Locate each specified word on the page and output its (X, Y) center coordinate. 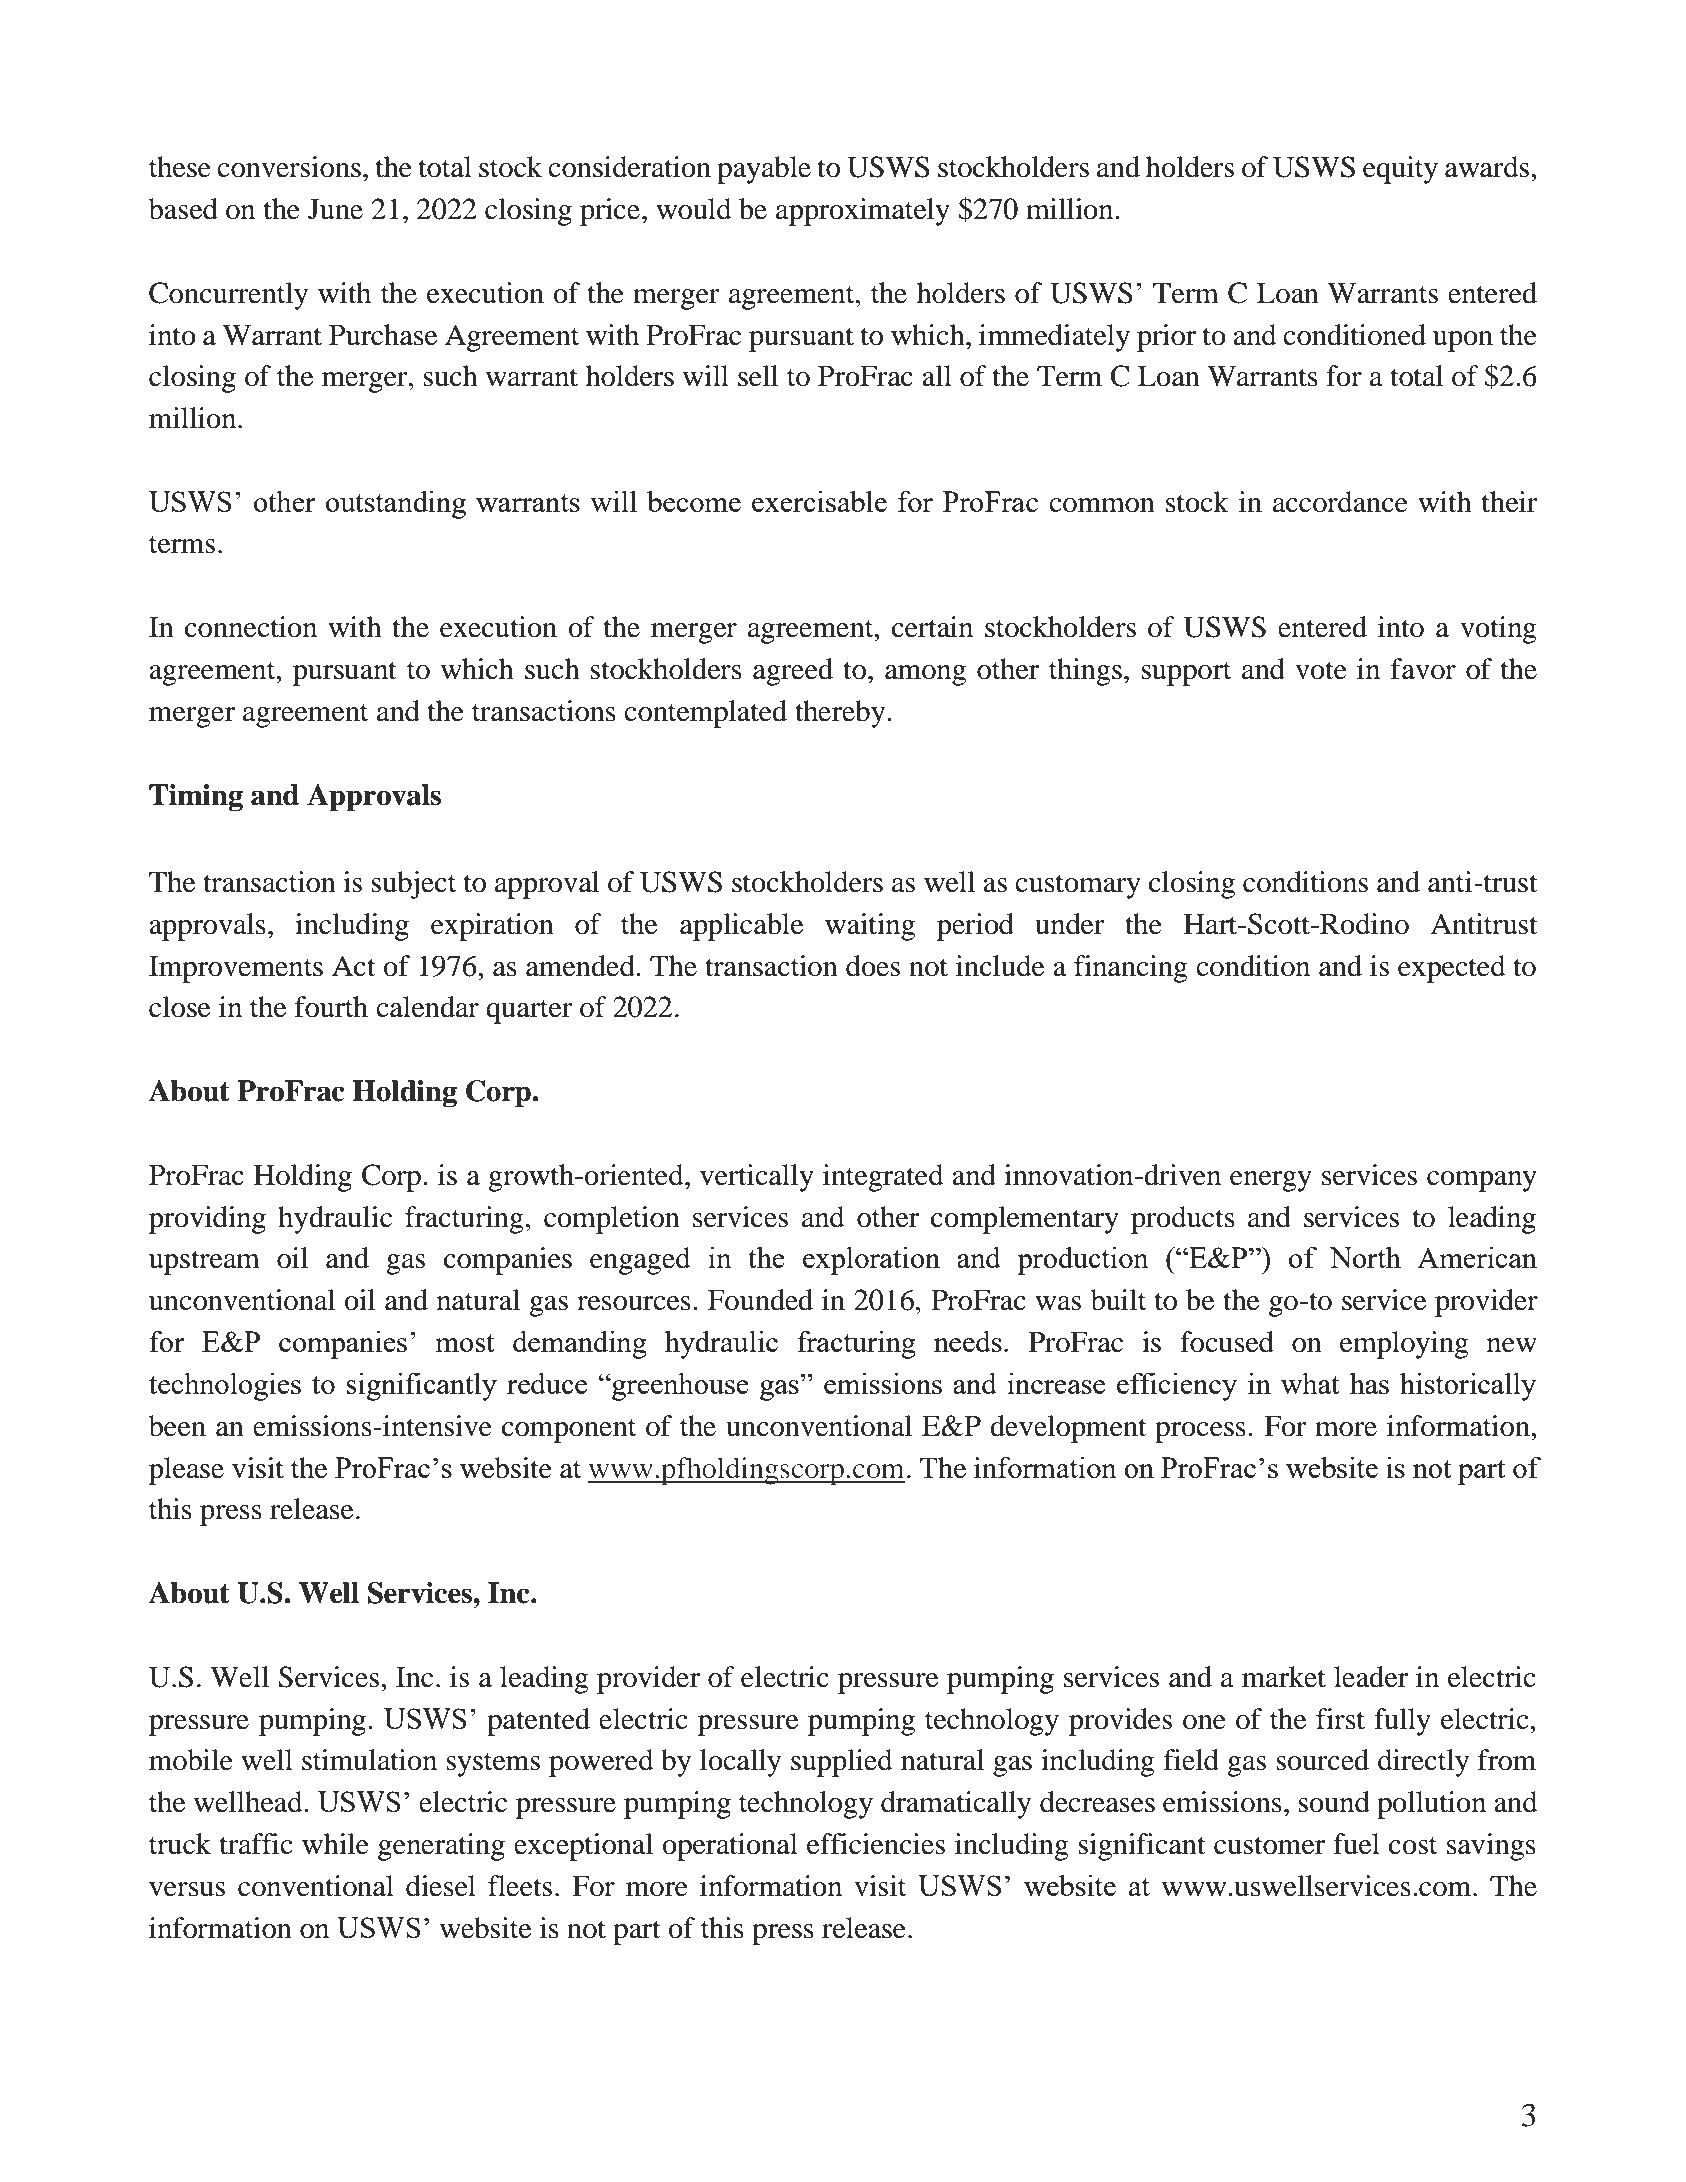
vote (1321, 670)
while (335, 1844)
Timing (196, 798)
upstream (204, 1262)
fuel (1356, 1844)
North (1365, 1257)
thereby (841, 714)
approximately (863, 212)
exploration (871, 1260)
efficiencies (876, 1844)
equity (1400, 170)
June (335, 209)
